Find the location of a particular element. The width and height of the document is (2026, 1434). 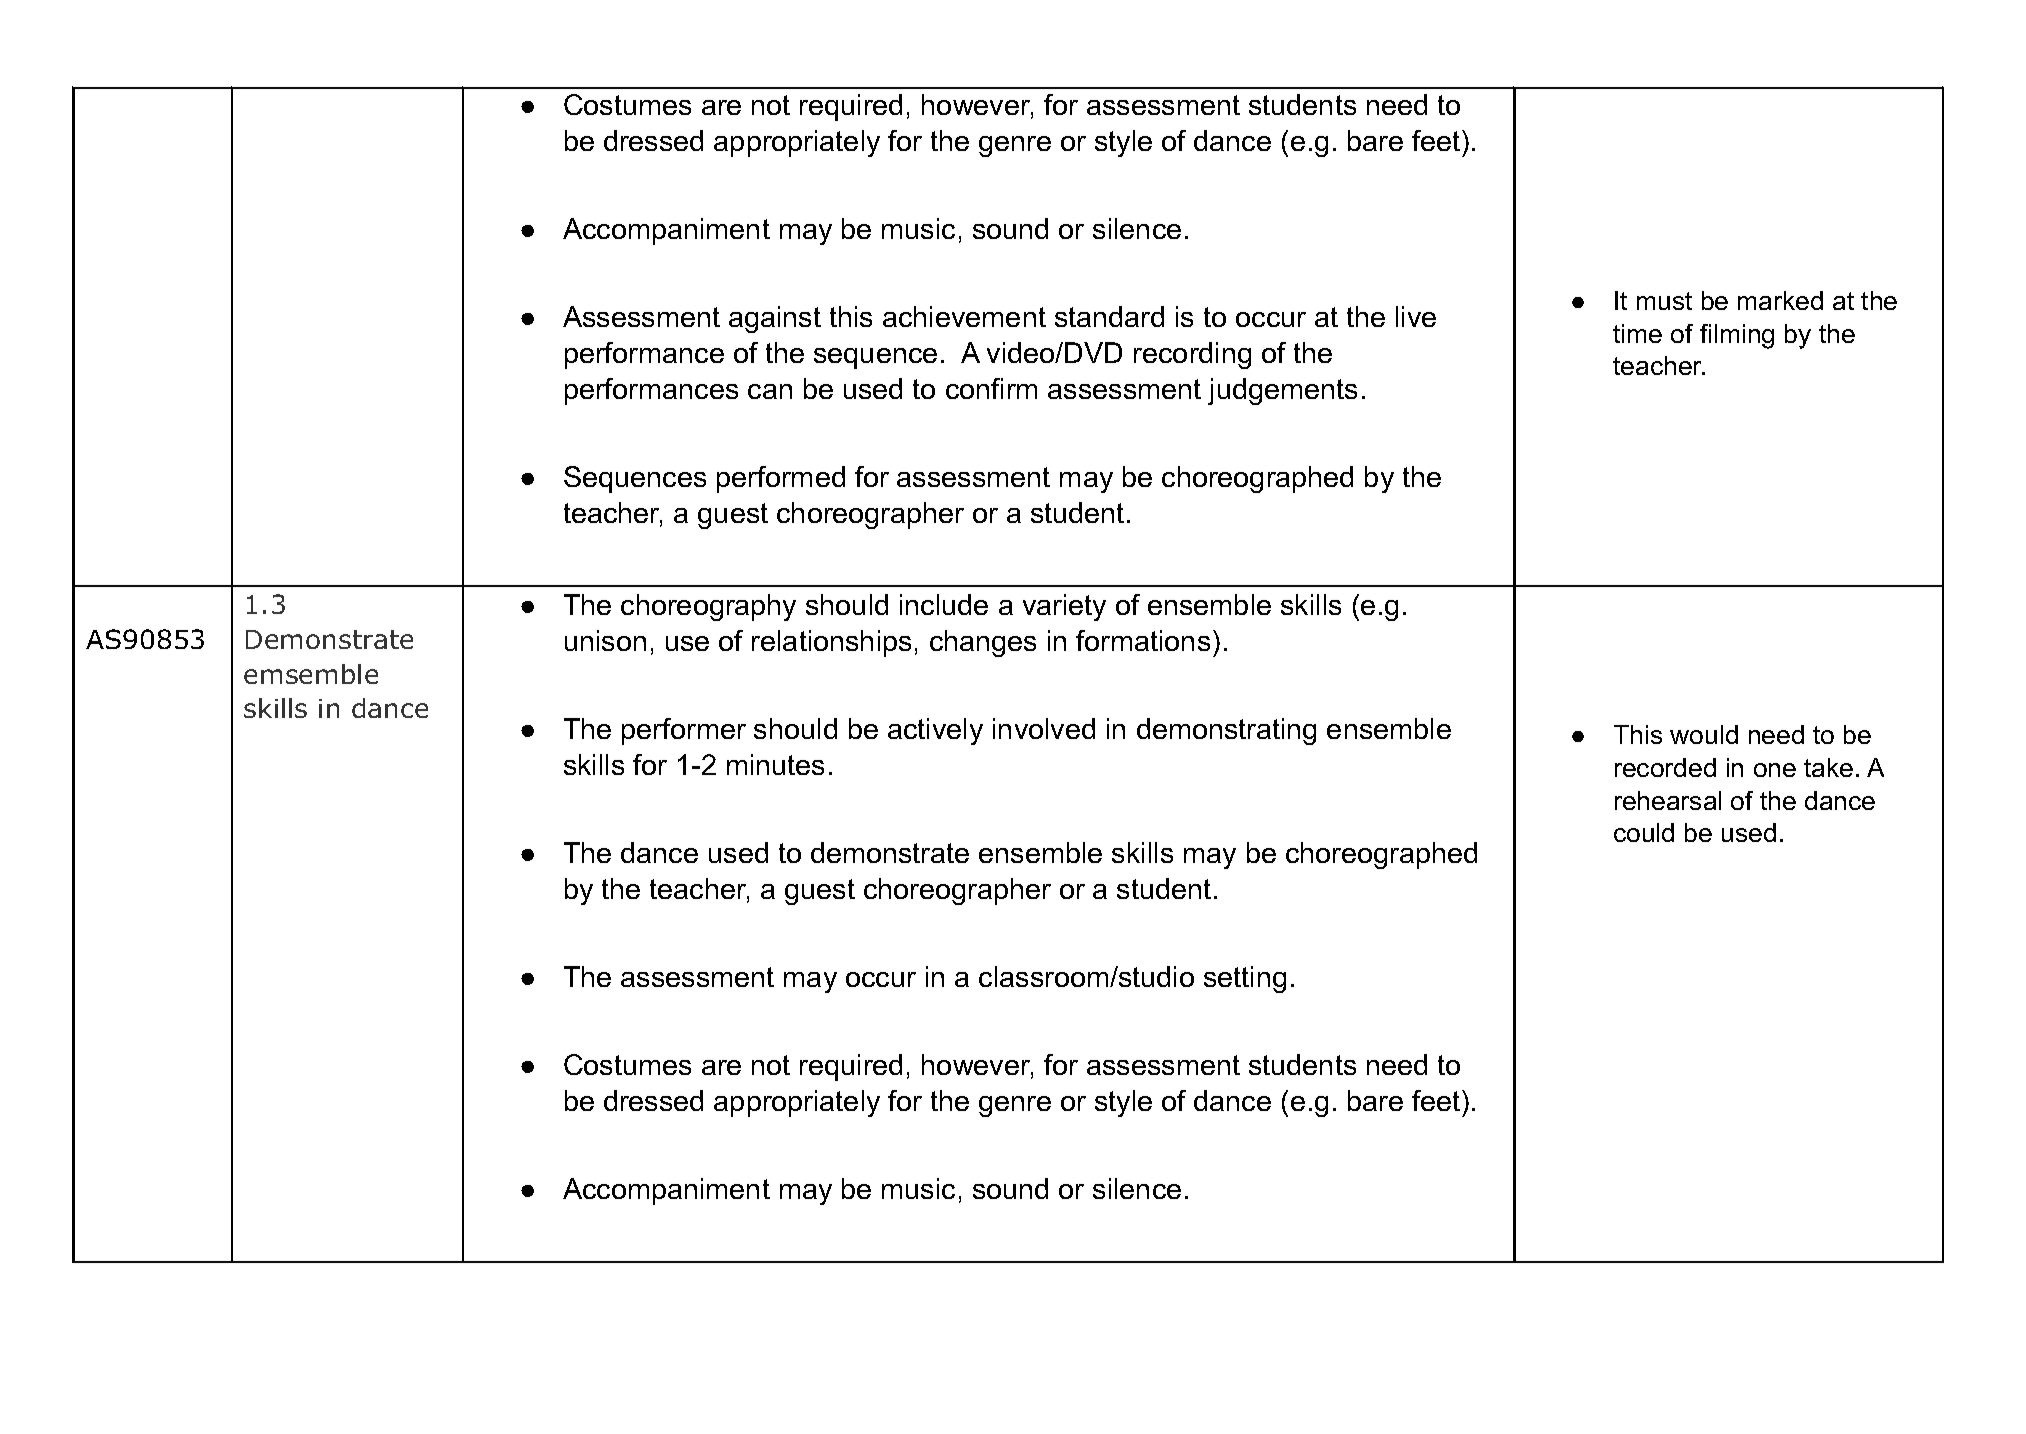

time is located at coordinates (1637, 333).
